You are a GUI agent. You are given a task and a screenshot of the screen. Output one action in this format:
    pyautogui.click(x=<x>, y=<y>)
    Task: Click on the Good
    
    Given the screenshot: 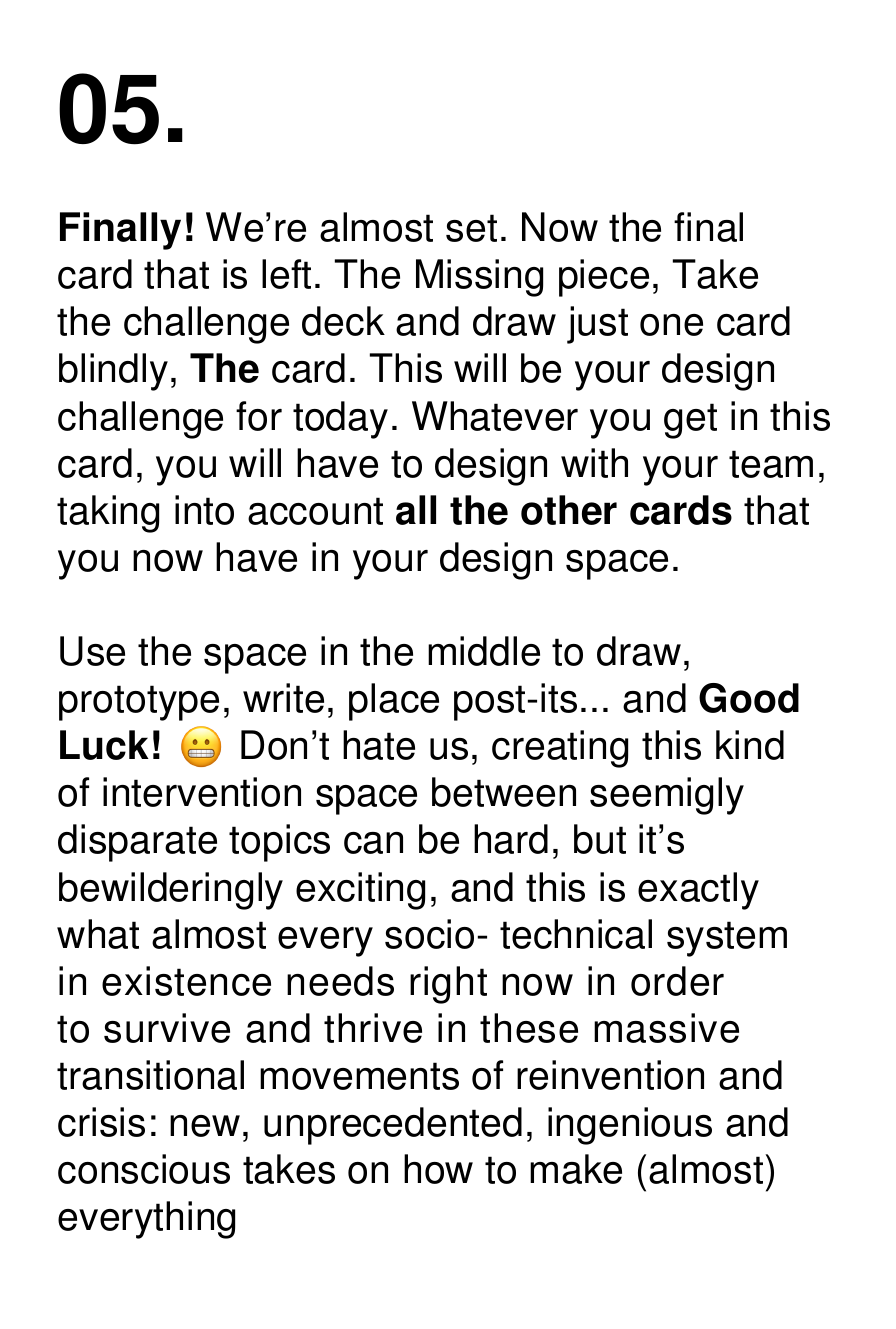 What is the action you would take?
    pyautogui.click(x=749, y=698)
